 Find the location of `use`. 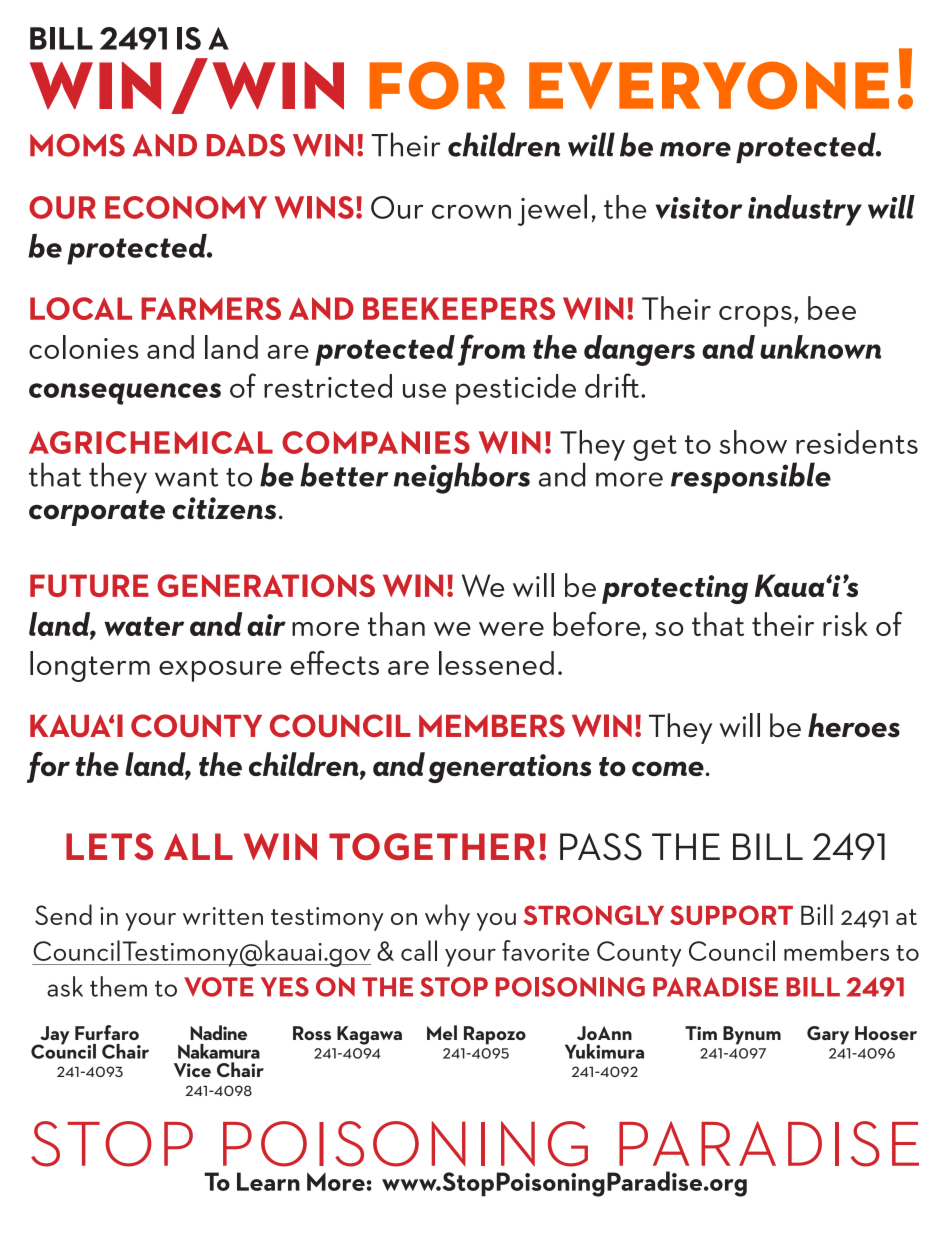

use is located at coordinates (424, 390).
